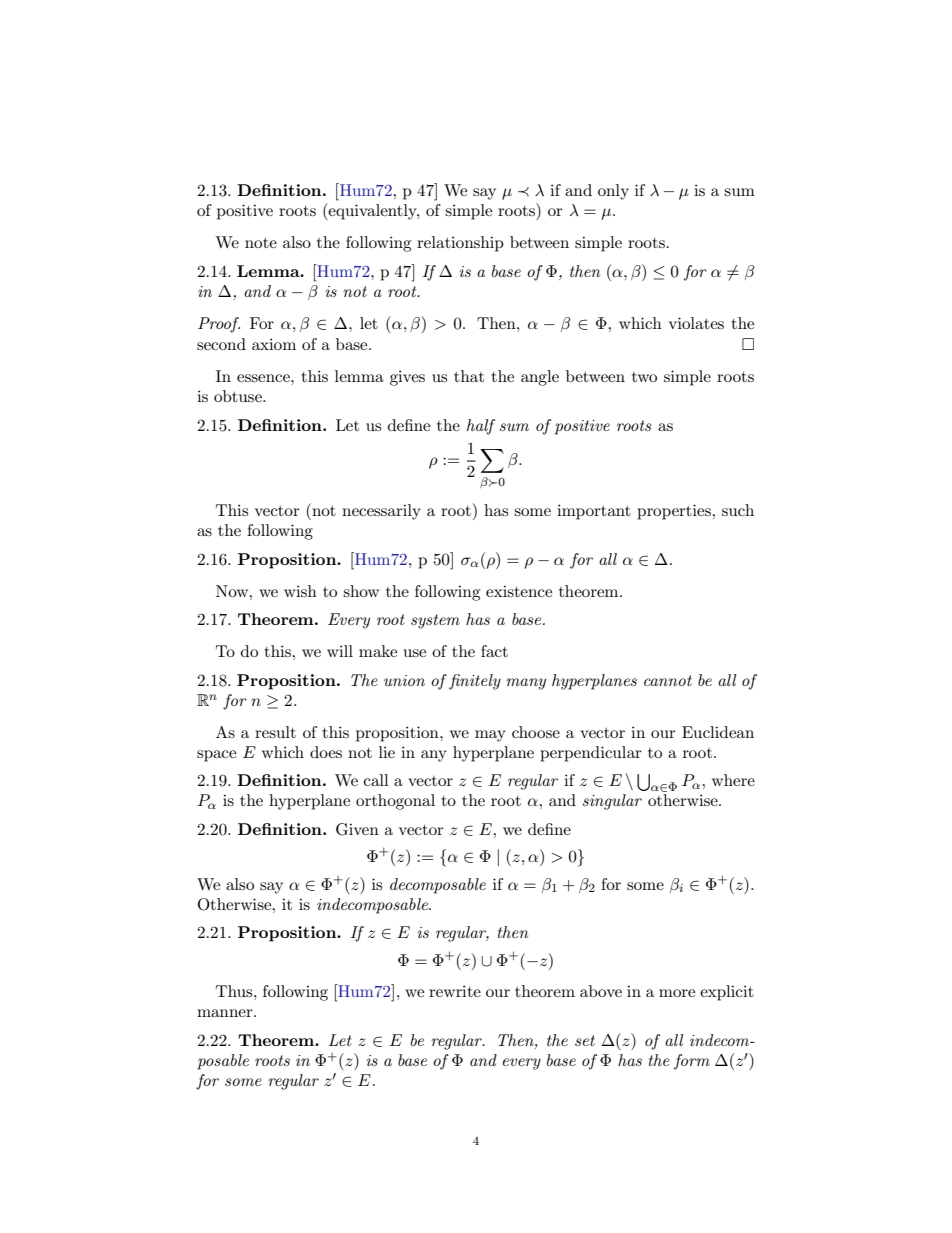  I want to click on fact, so click(494, 651).
